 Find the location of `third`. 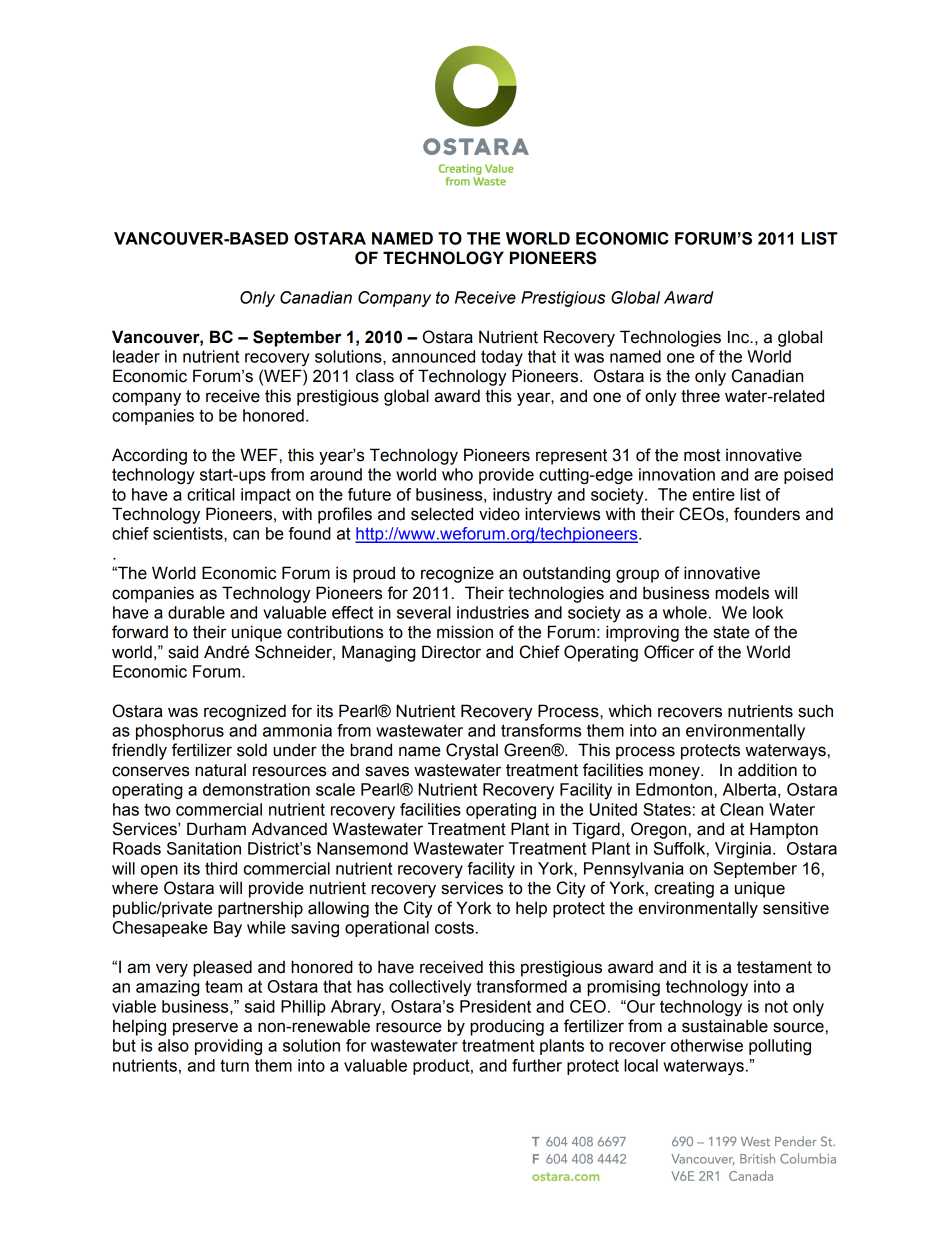

third is located at coordinates (221, 868).
